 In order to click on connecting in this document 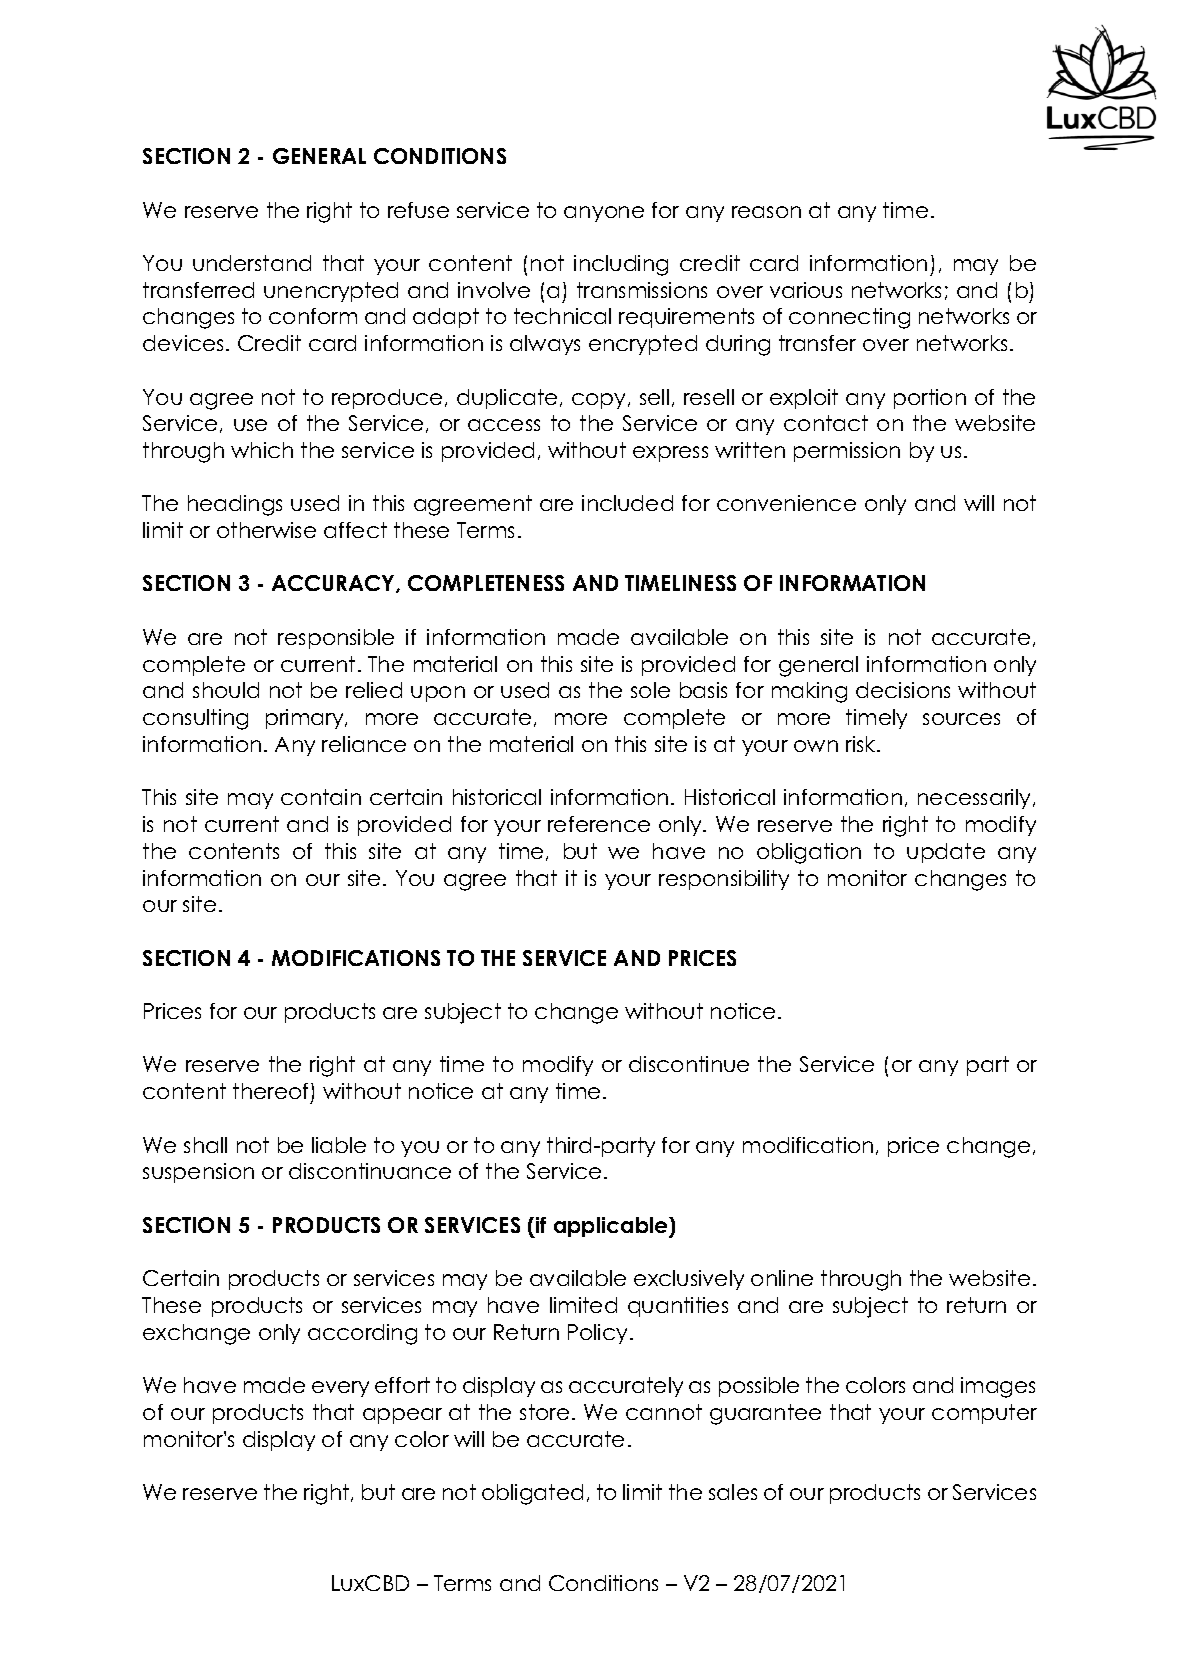, I will do `click(849, 318)`.
